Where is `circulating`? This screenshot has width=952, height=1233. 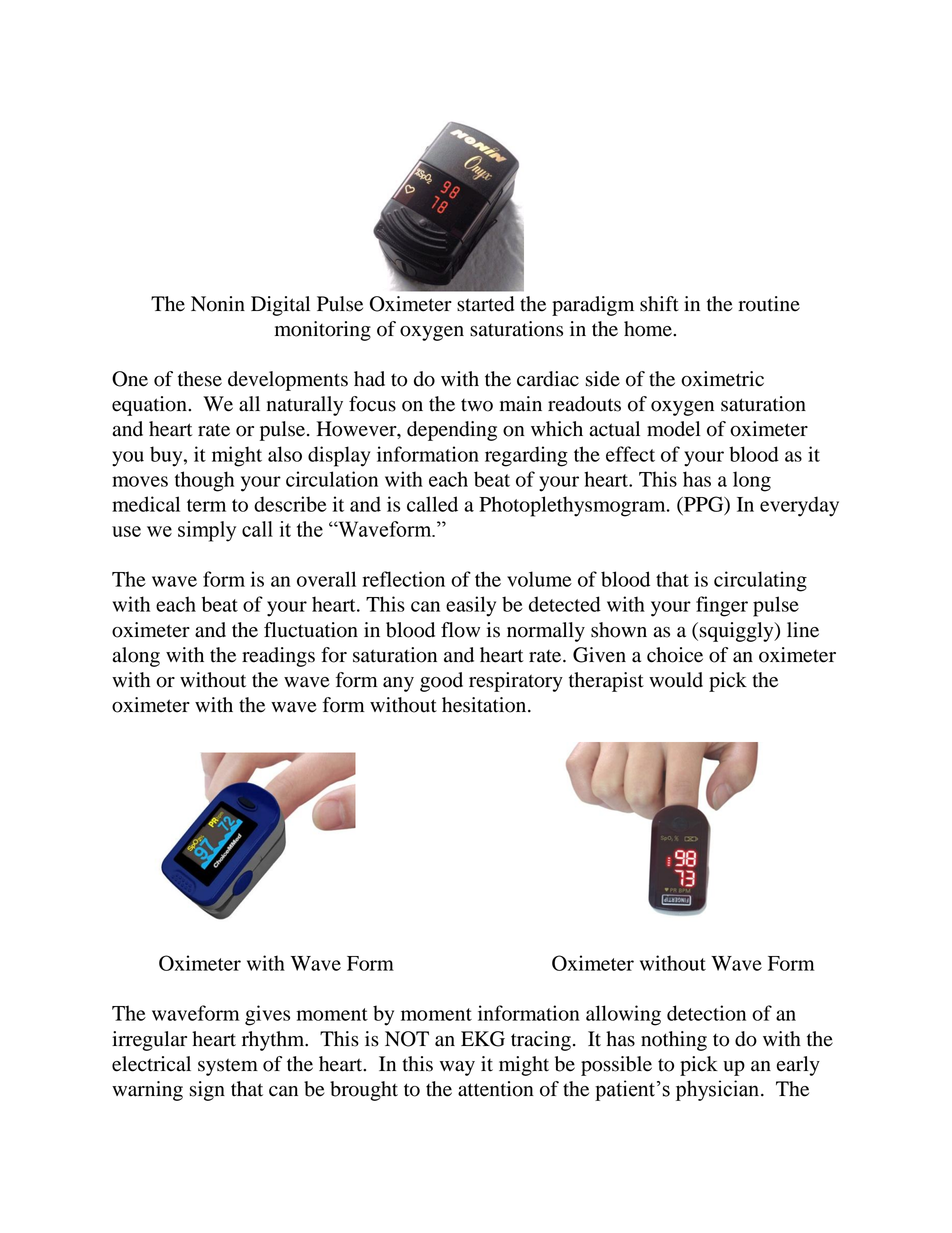
circulating is located at coordinates (760, 581).
